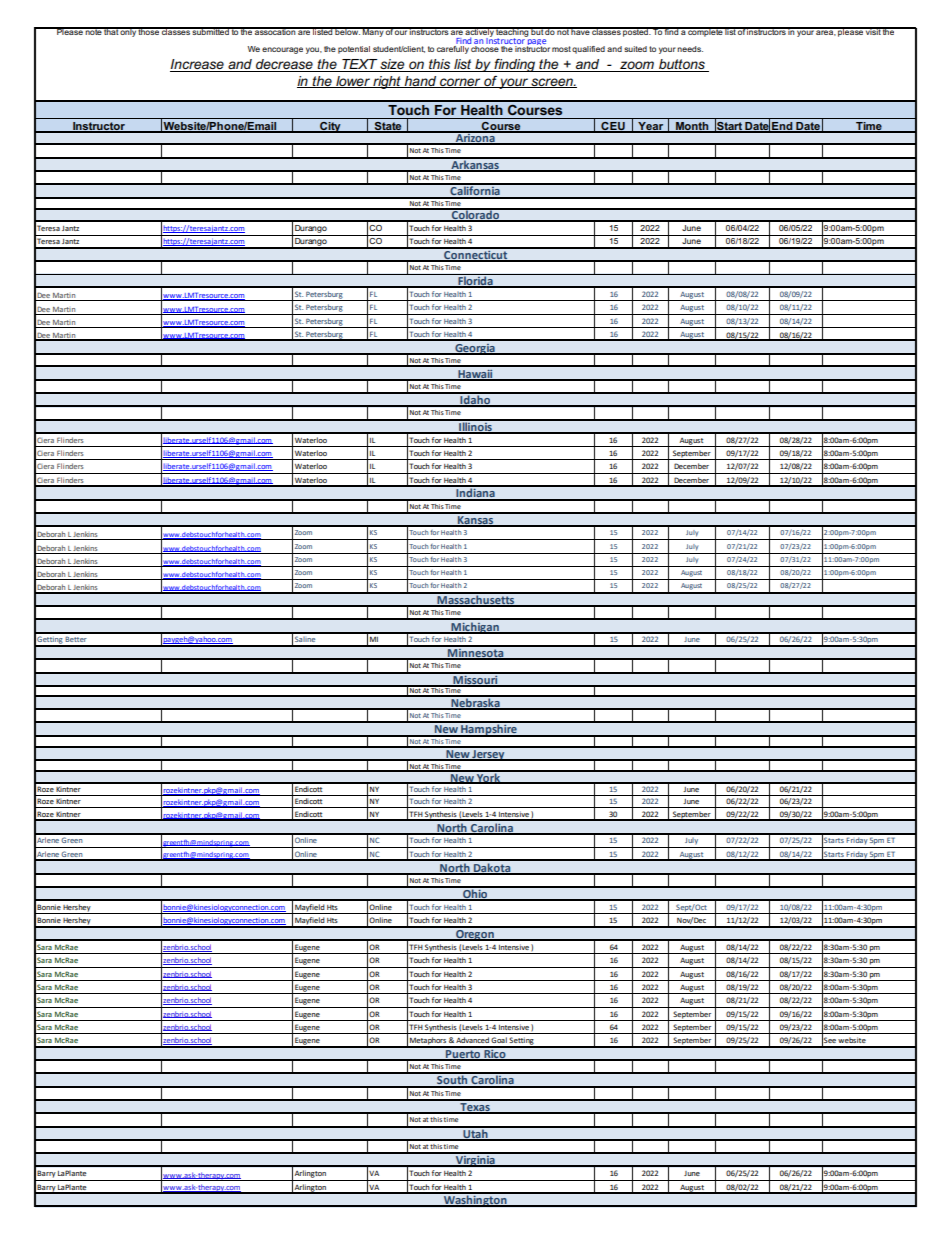 This document has height=1233, width=952. I want to click on encourage, so click(282, 50).
